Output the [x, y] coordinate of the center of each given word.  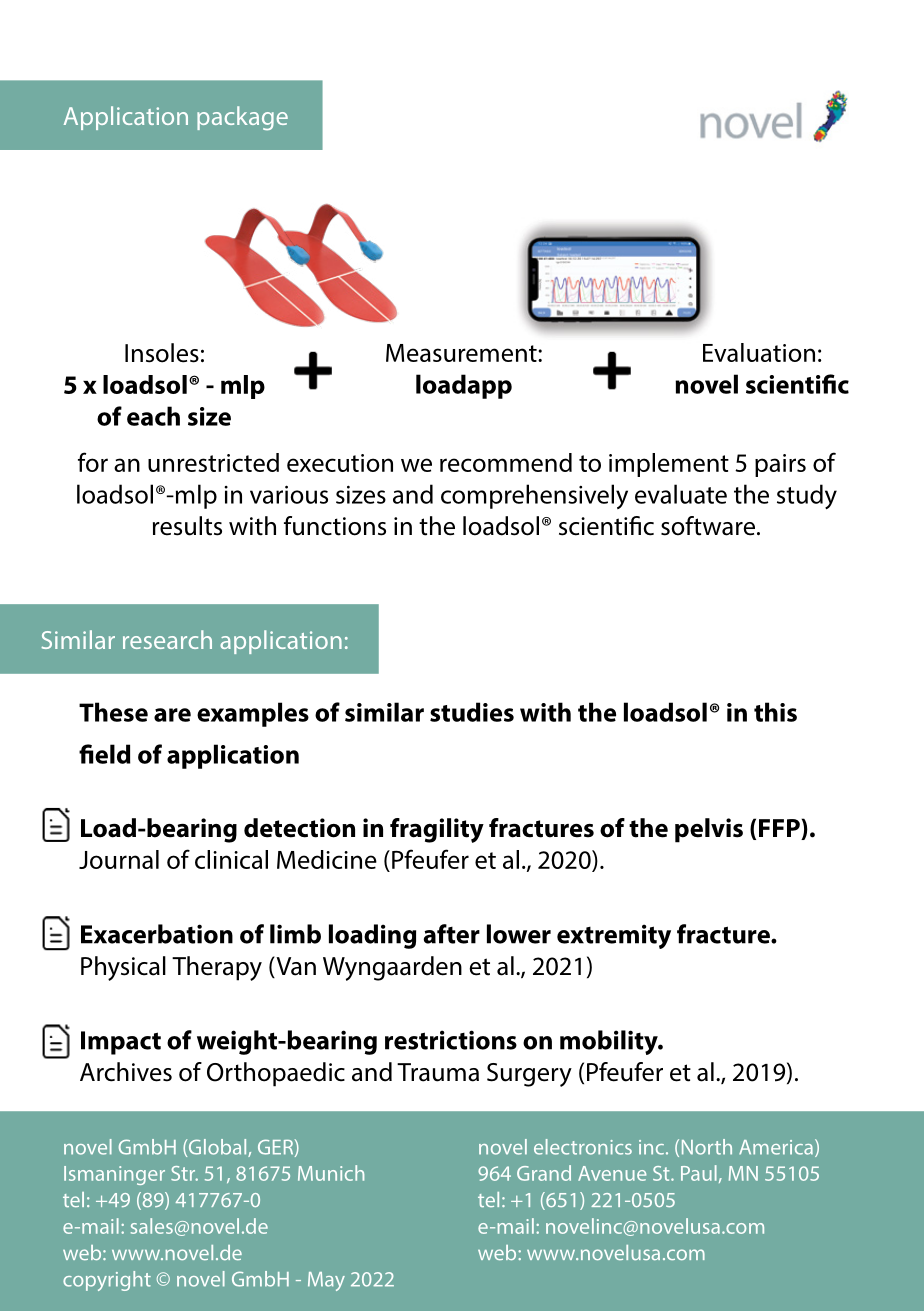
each [153, 416]
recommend [506, 462]
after [451, 934]
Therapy [217, 968]
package [242, 118]
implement [669, 465]
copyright [107, 1281]
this [775, 712]
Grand [544, 1173]
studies [472, 712]
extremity [614, 936]
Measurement [462, 353]
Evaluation [759, 352]
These [113, 712]
